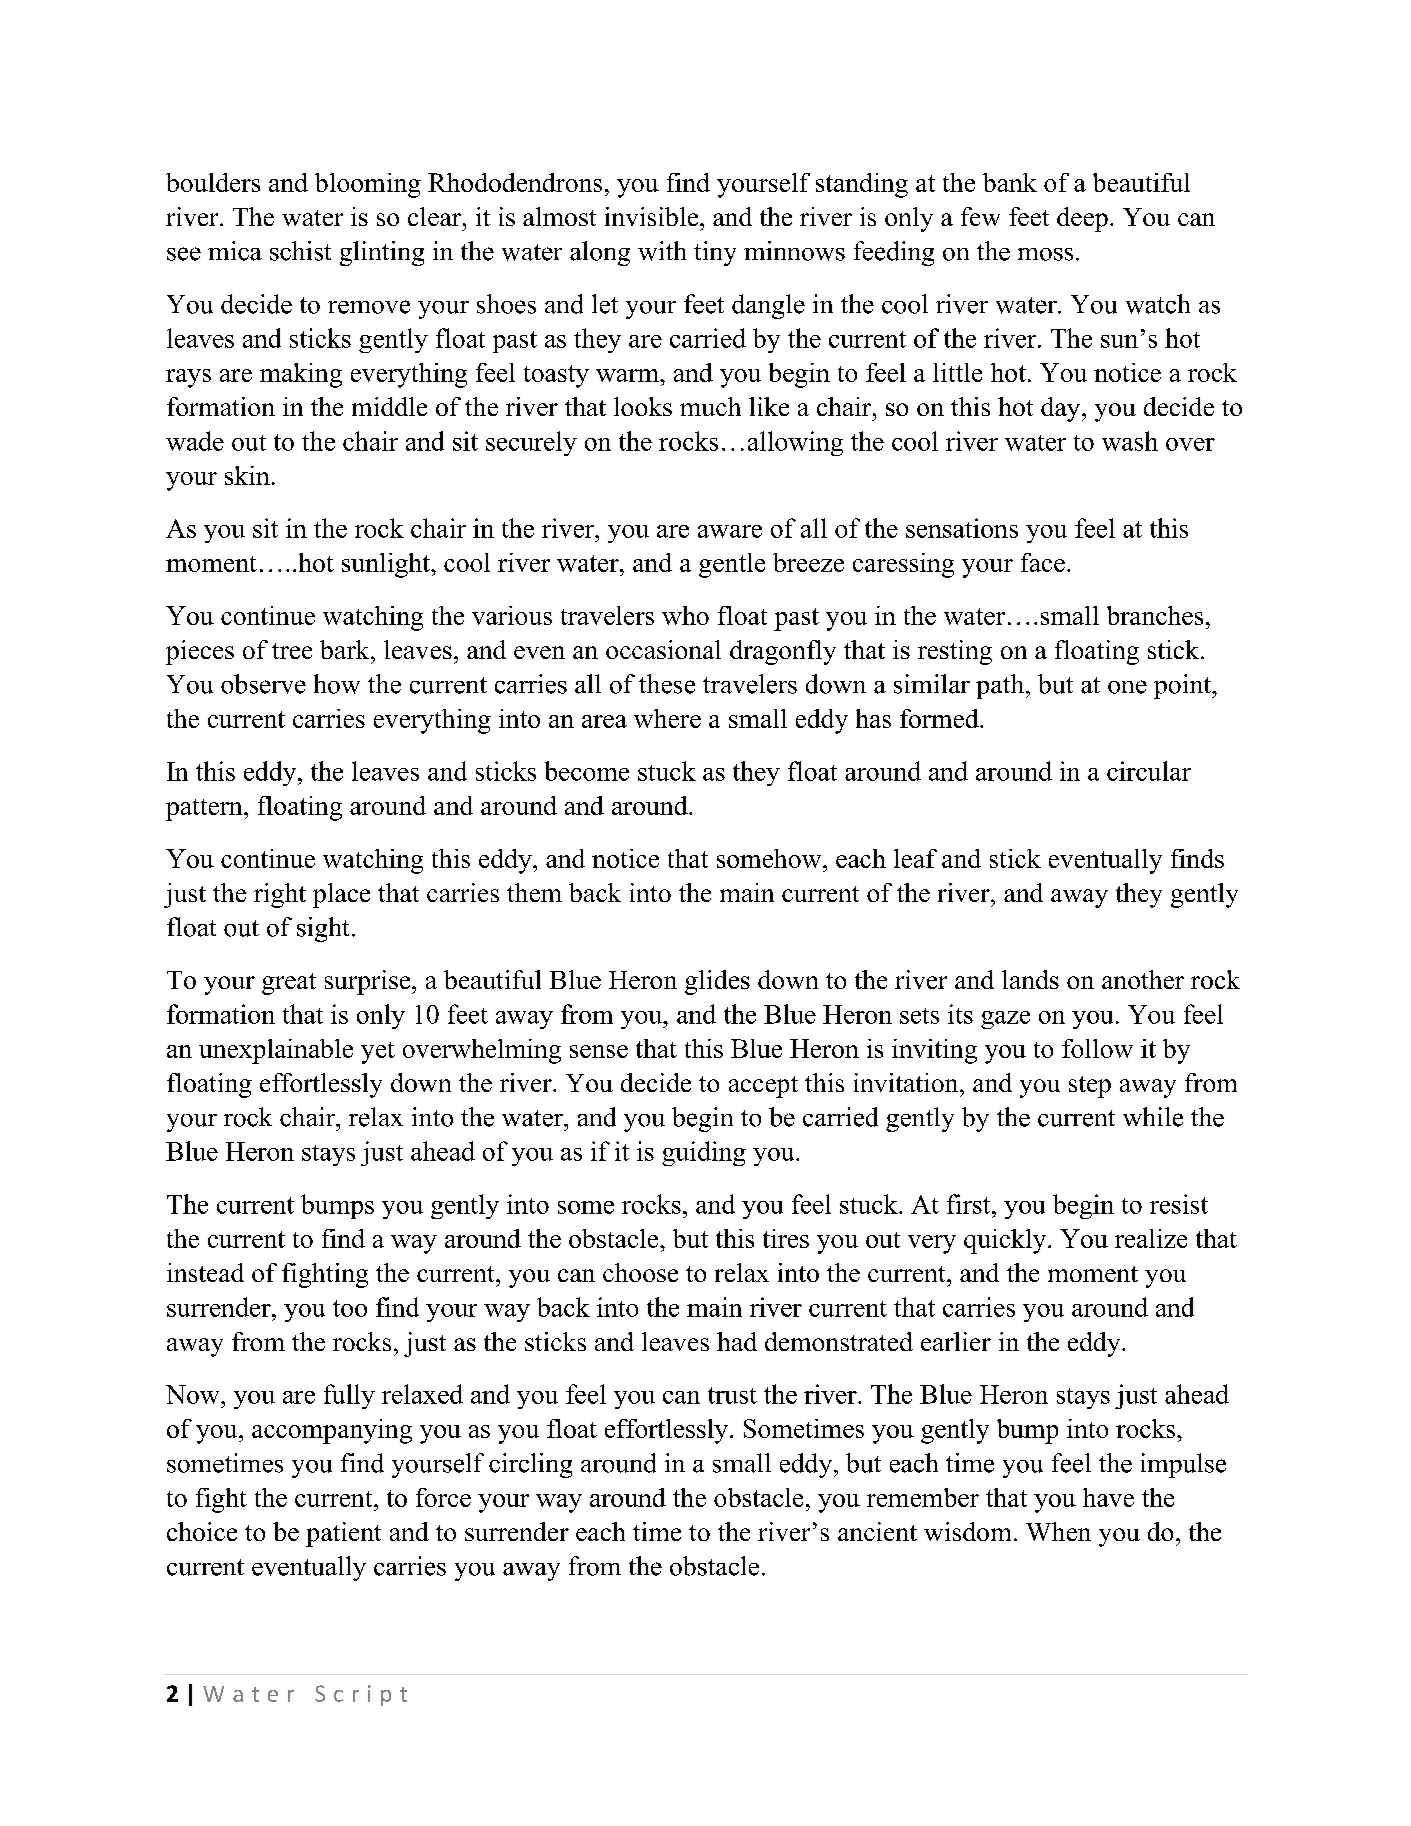  What do you see at coordinates (653, 216) in the screenshot?
I see `invisible` at bounding box center [653, 216].
